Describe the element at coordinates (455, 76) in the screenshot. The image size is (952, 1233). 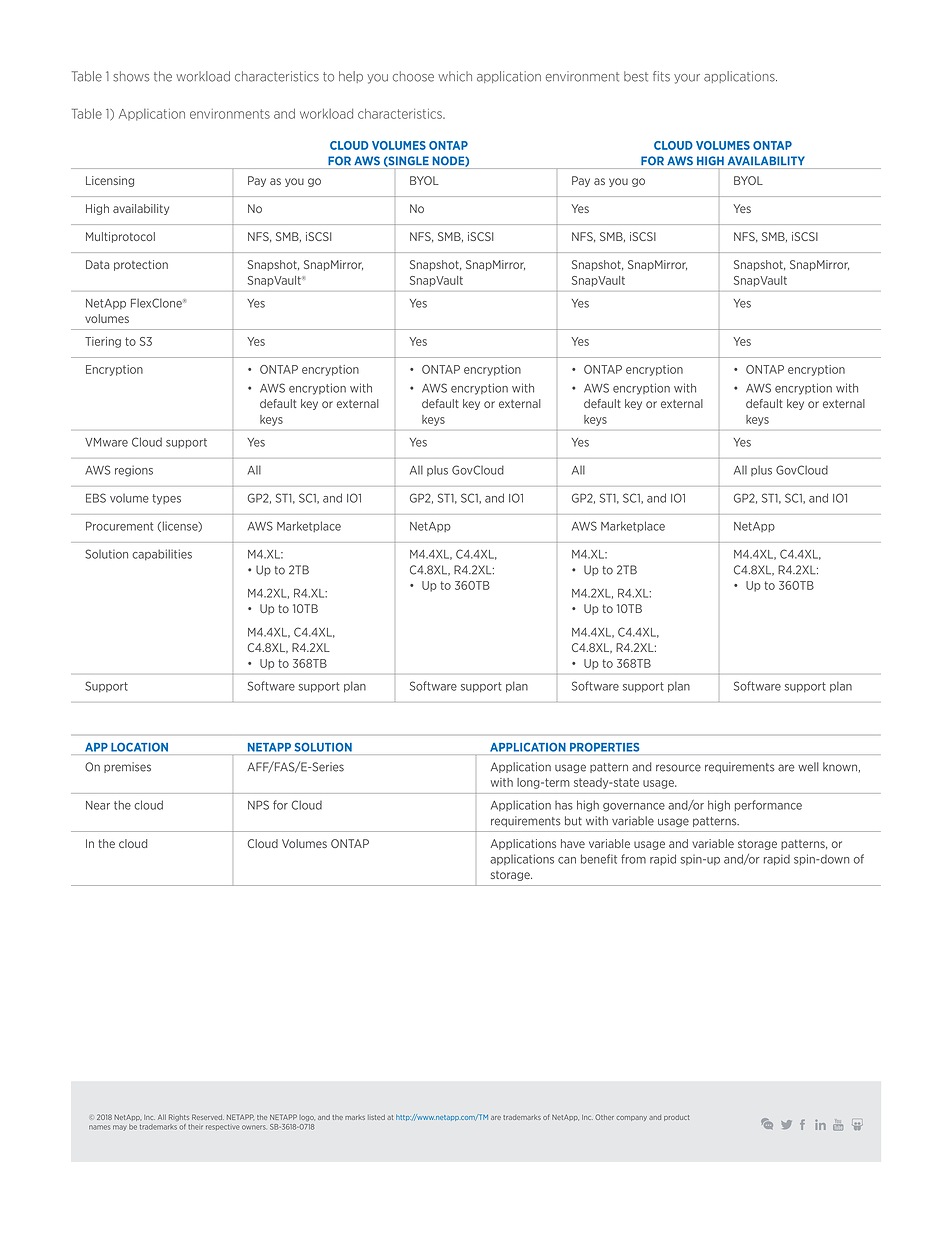
I see `which` at that location.
